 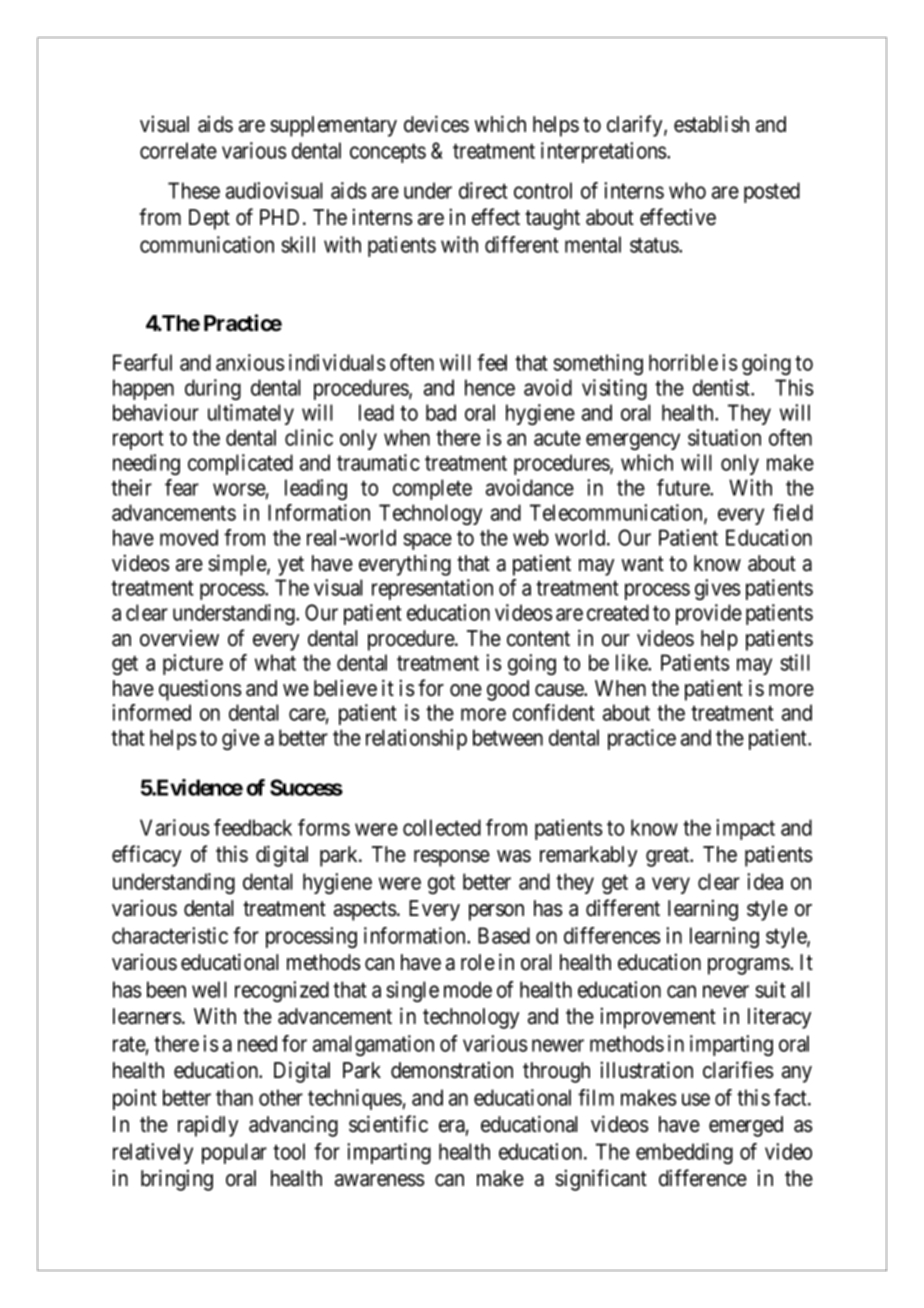 I want to click on embedding, so click(x=684, y=1153).
